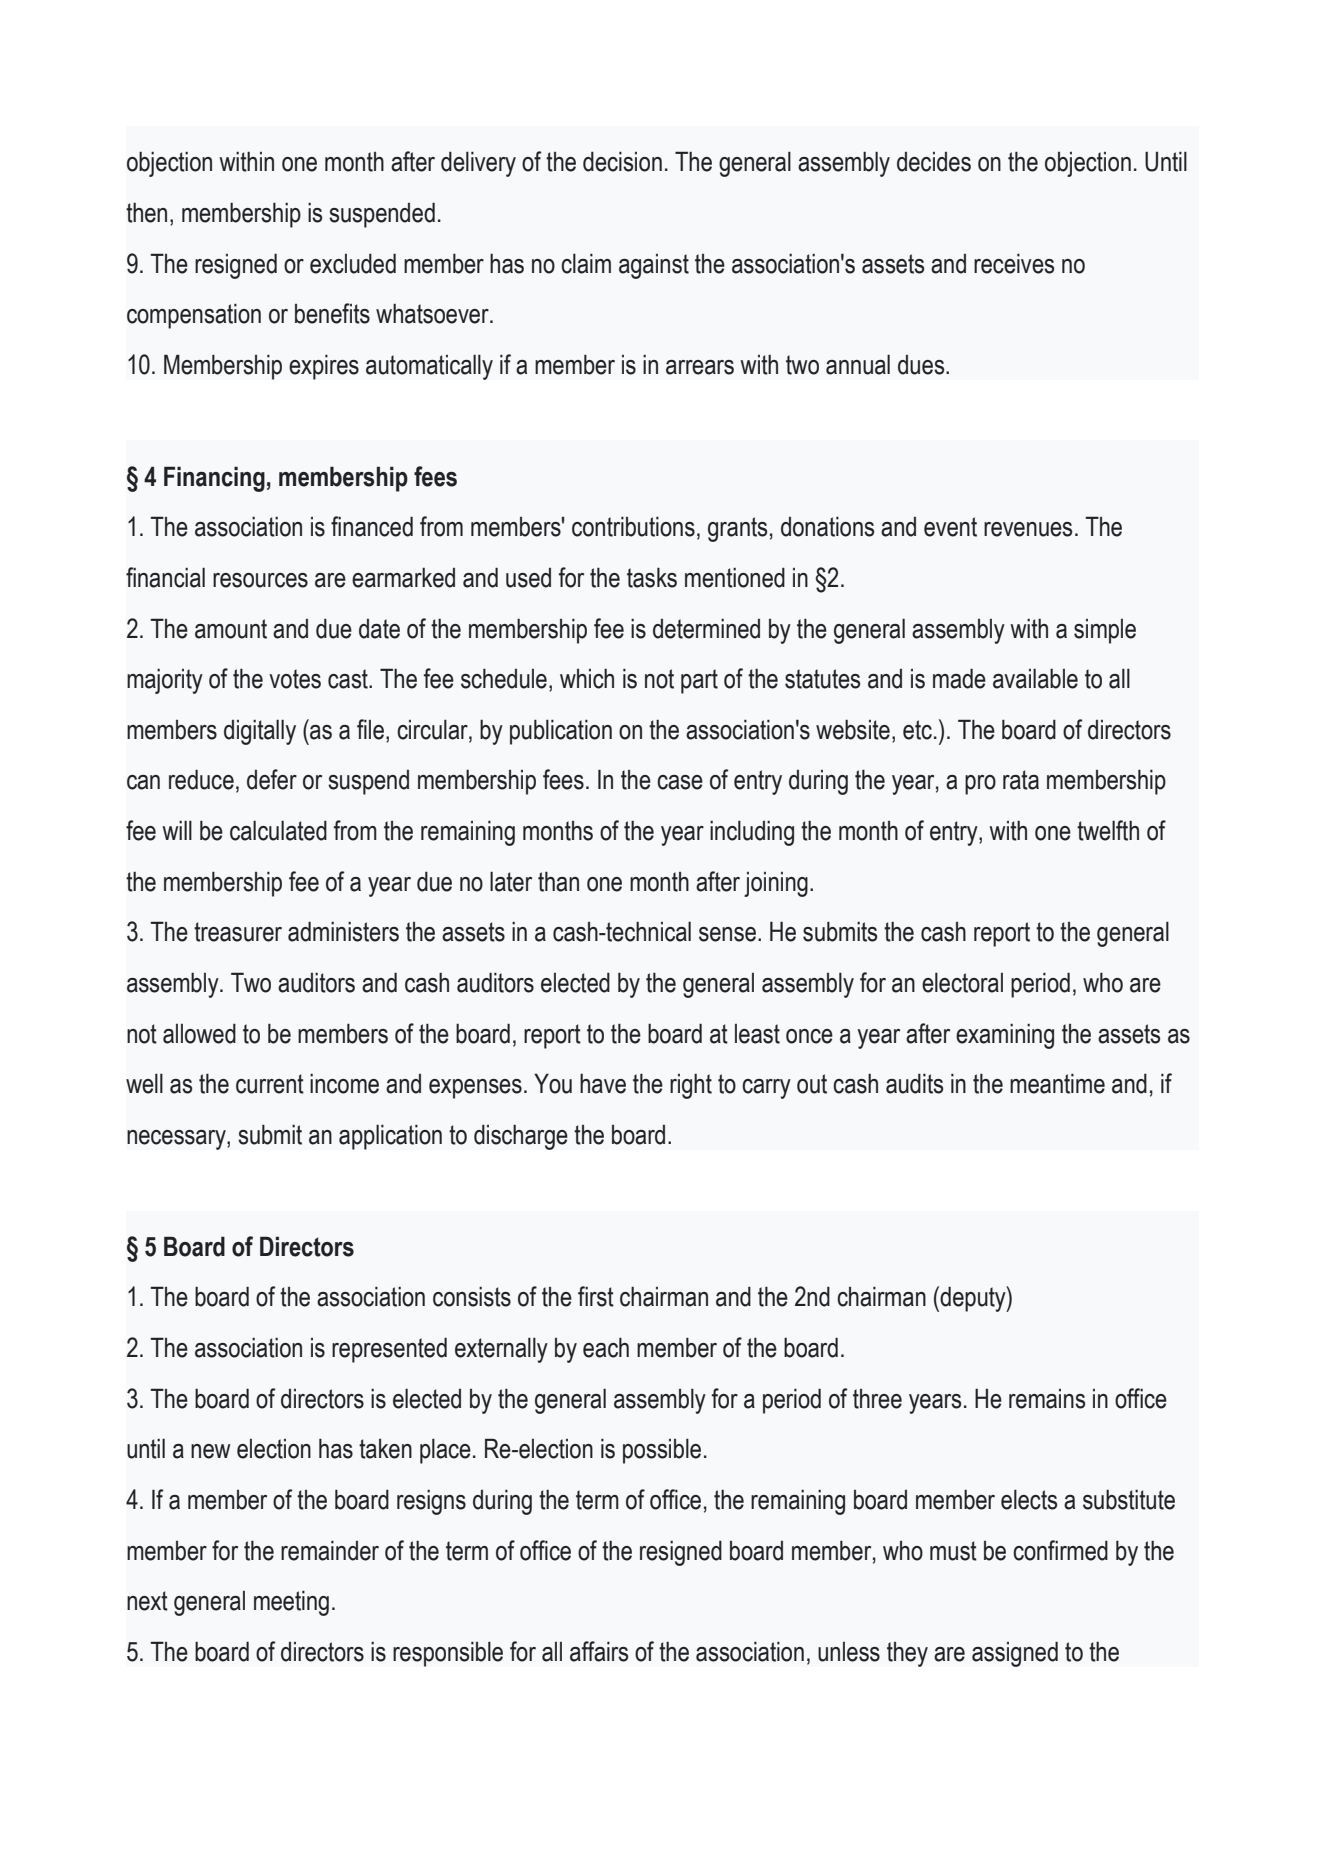 Image resolution: width=1324 pixels, height=1874 pixels. Describe the element at coordinates (599, 1651) in the image. I see `affairs` at that location.
